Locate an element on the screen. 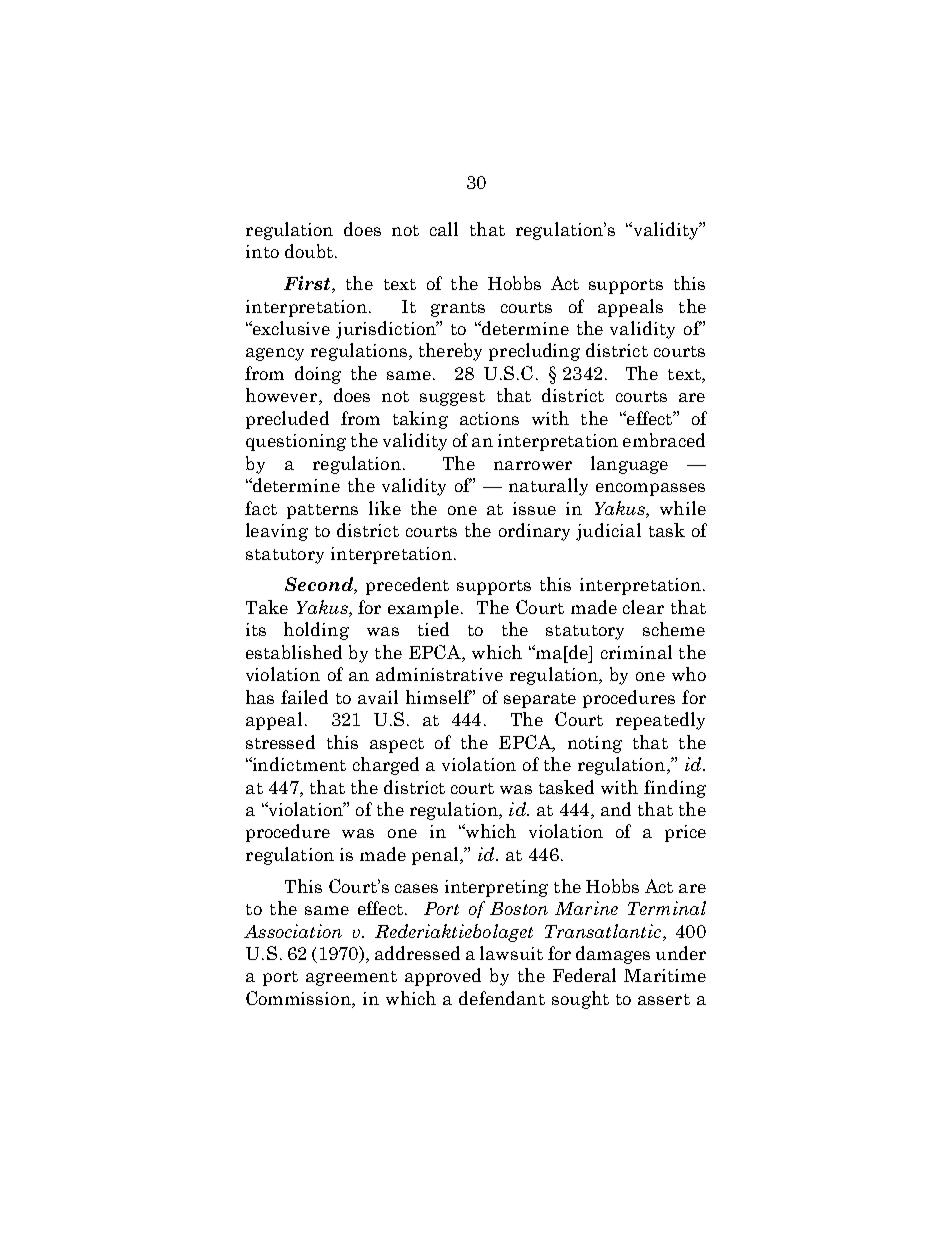 Image resolution: width=952 pixels, height=1233 pixels. patterns is located at coordinates (322, 511).
